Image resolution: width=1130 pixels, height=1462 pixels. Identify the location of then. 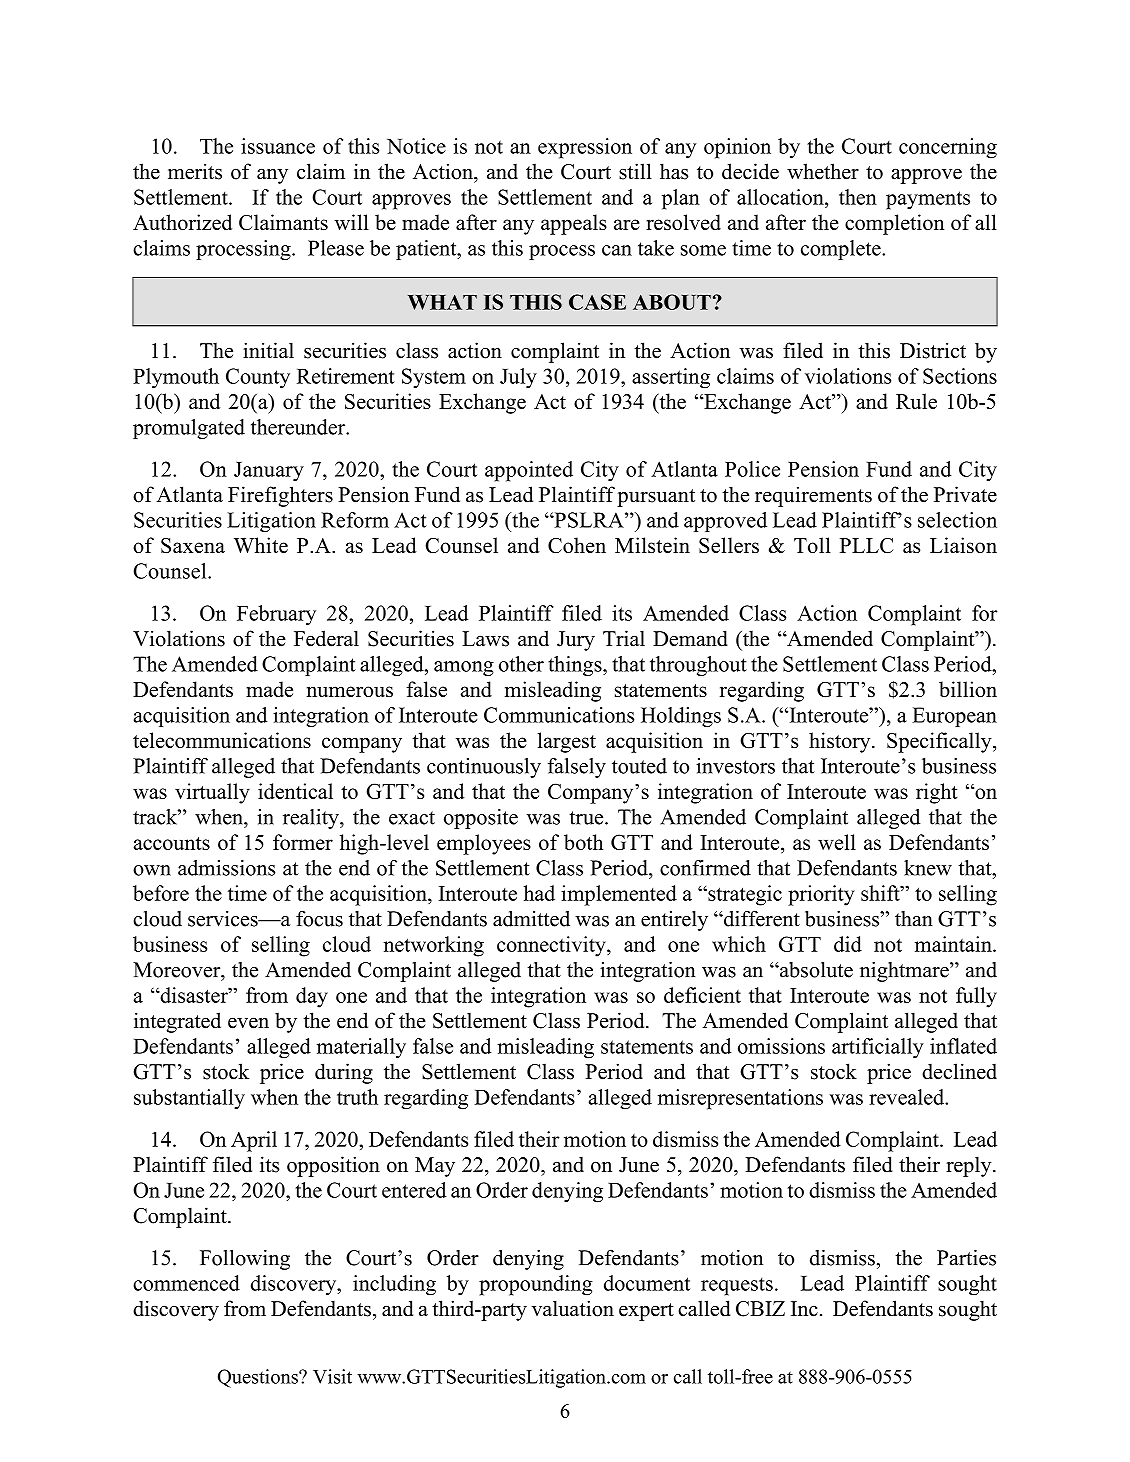
(858, 197).
